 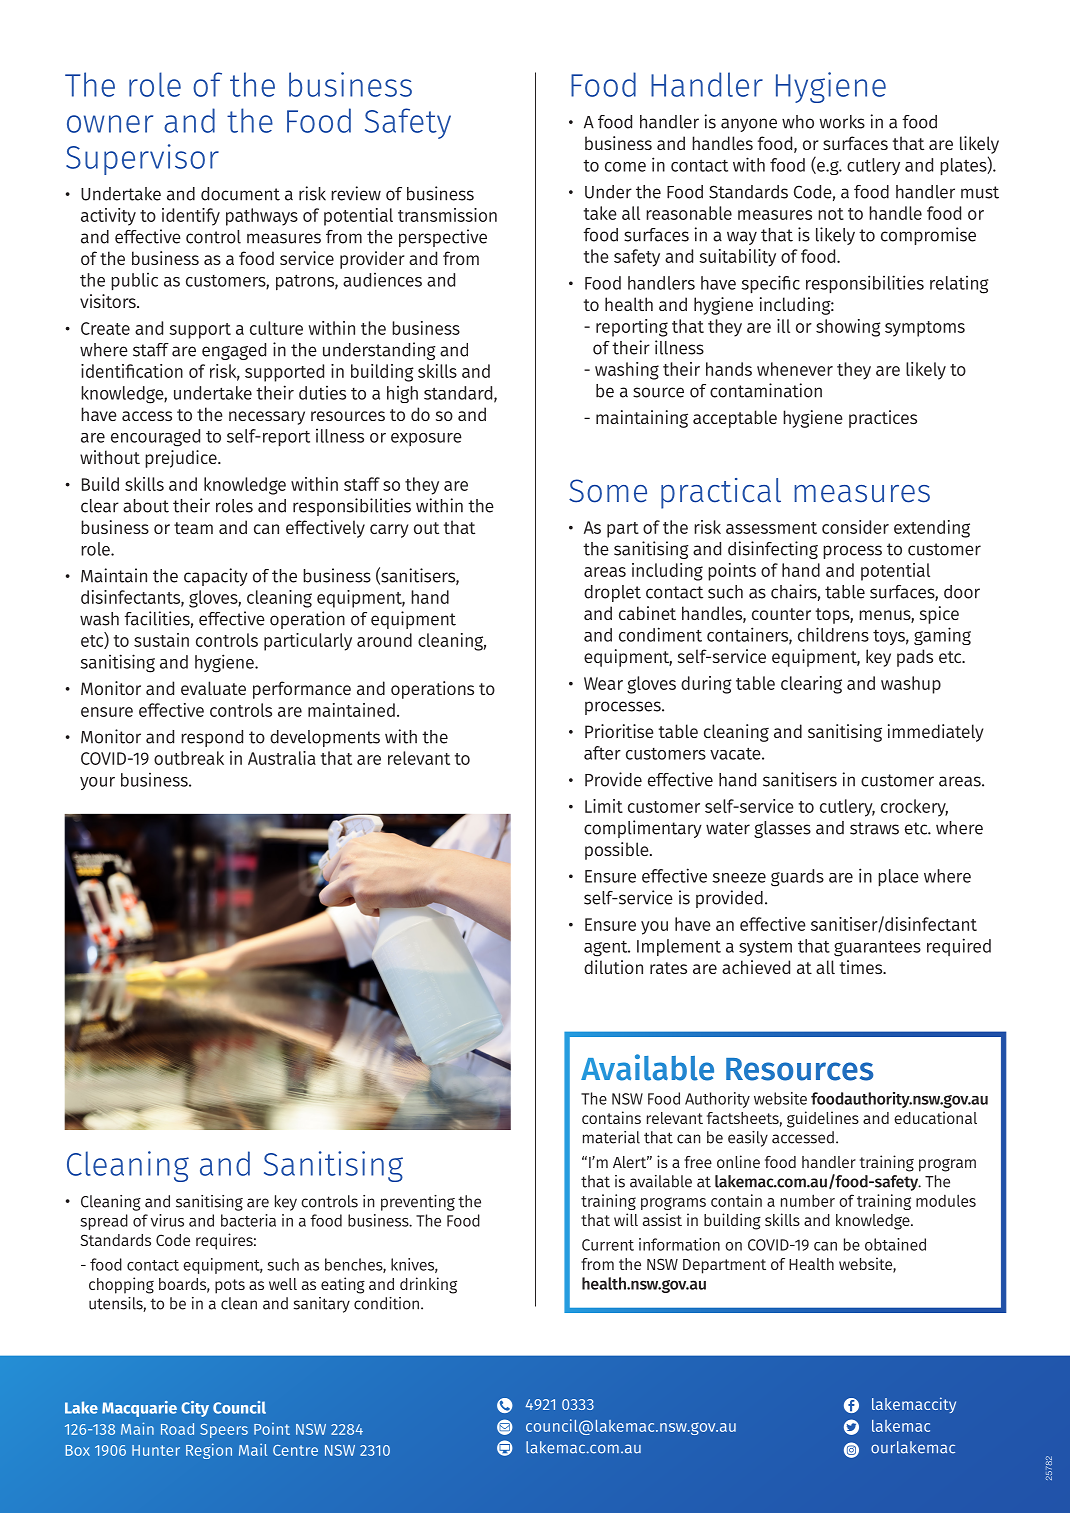 I want to click on Road, so click(x=177, y=1429).
